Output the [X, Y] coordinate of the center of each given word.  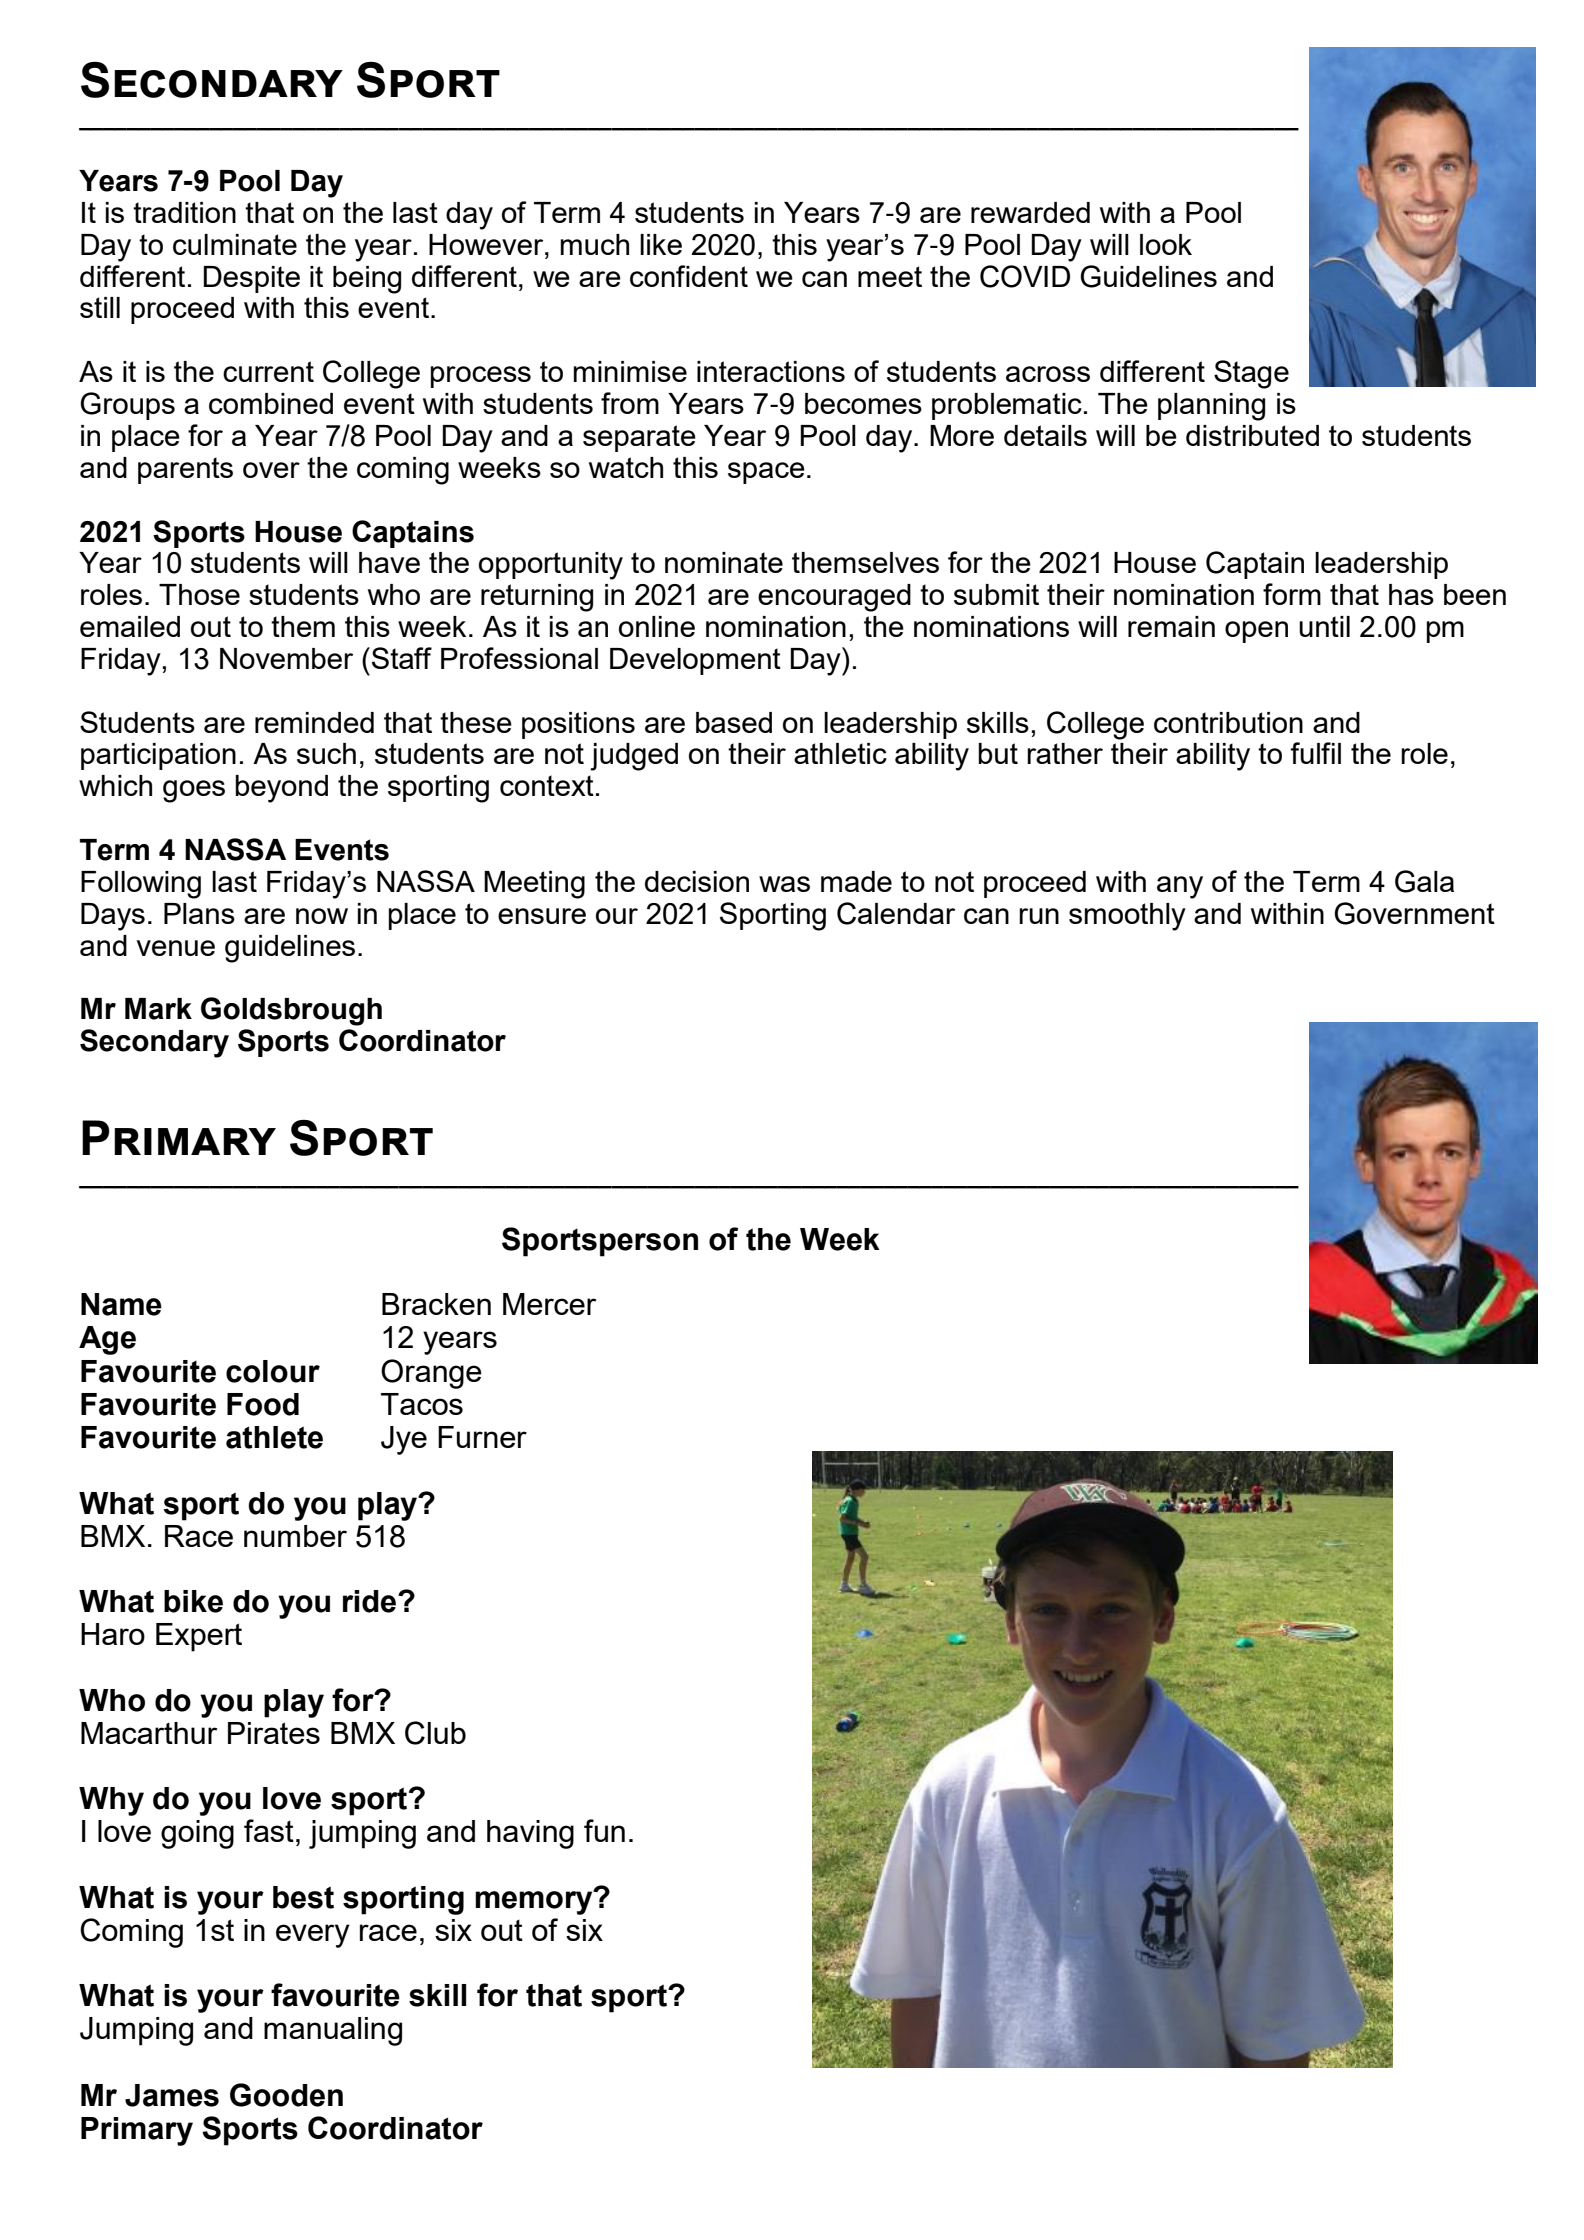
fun [604, 1830]
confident [689, 276]
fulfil [1315, 753]
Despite [251, 279]
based [734, 722]
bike [193, 1601]
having [530, 1834]
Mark [158, 1009]
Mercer [549, 1304]
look [1166, 244]
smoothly [1127, 917]
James [172, 2095]
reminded [314, 722]
